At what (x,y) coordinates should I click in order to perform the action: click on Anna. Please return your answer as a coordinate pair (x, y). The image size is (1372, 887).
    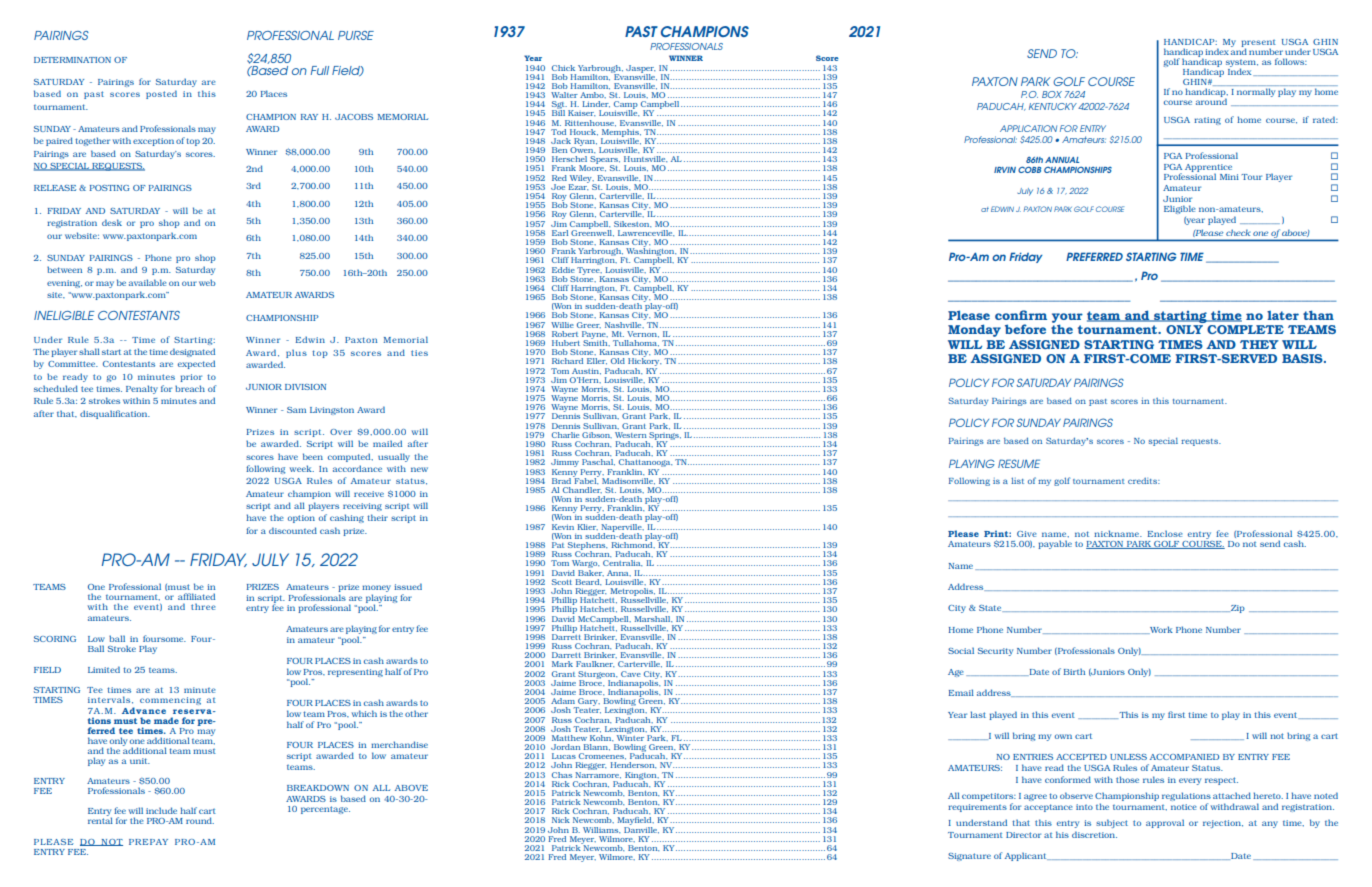
    Looking at the image, I should click on (619, 573).
